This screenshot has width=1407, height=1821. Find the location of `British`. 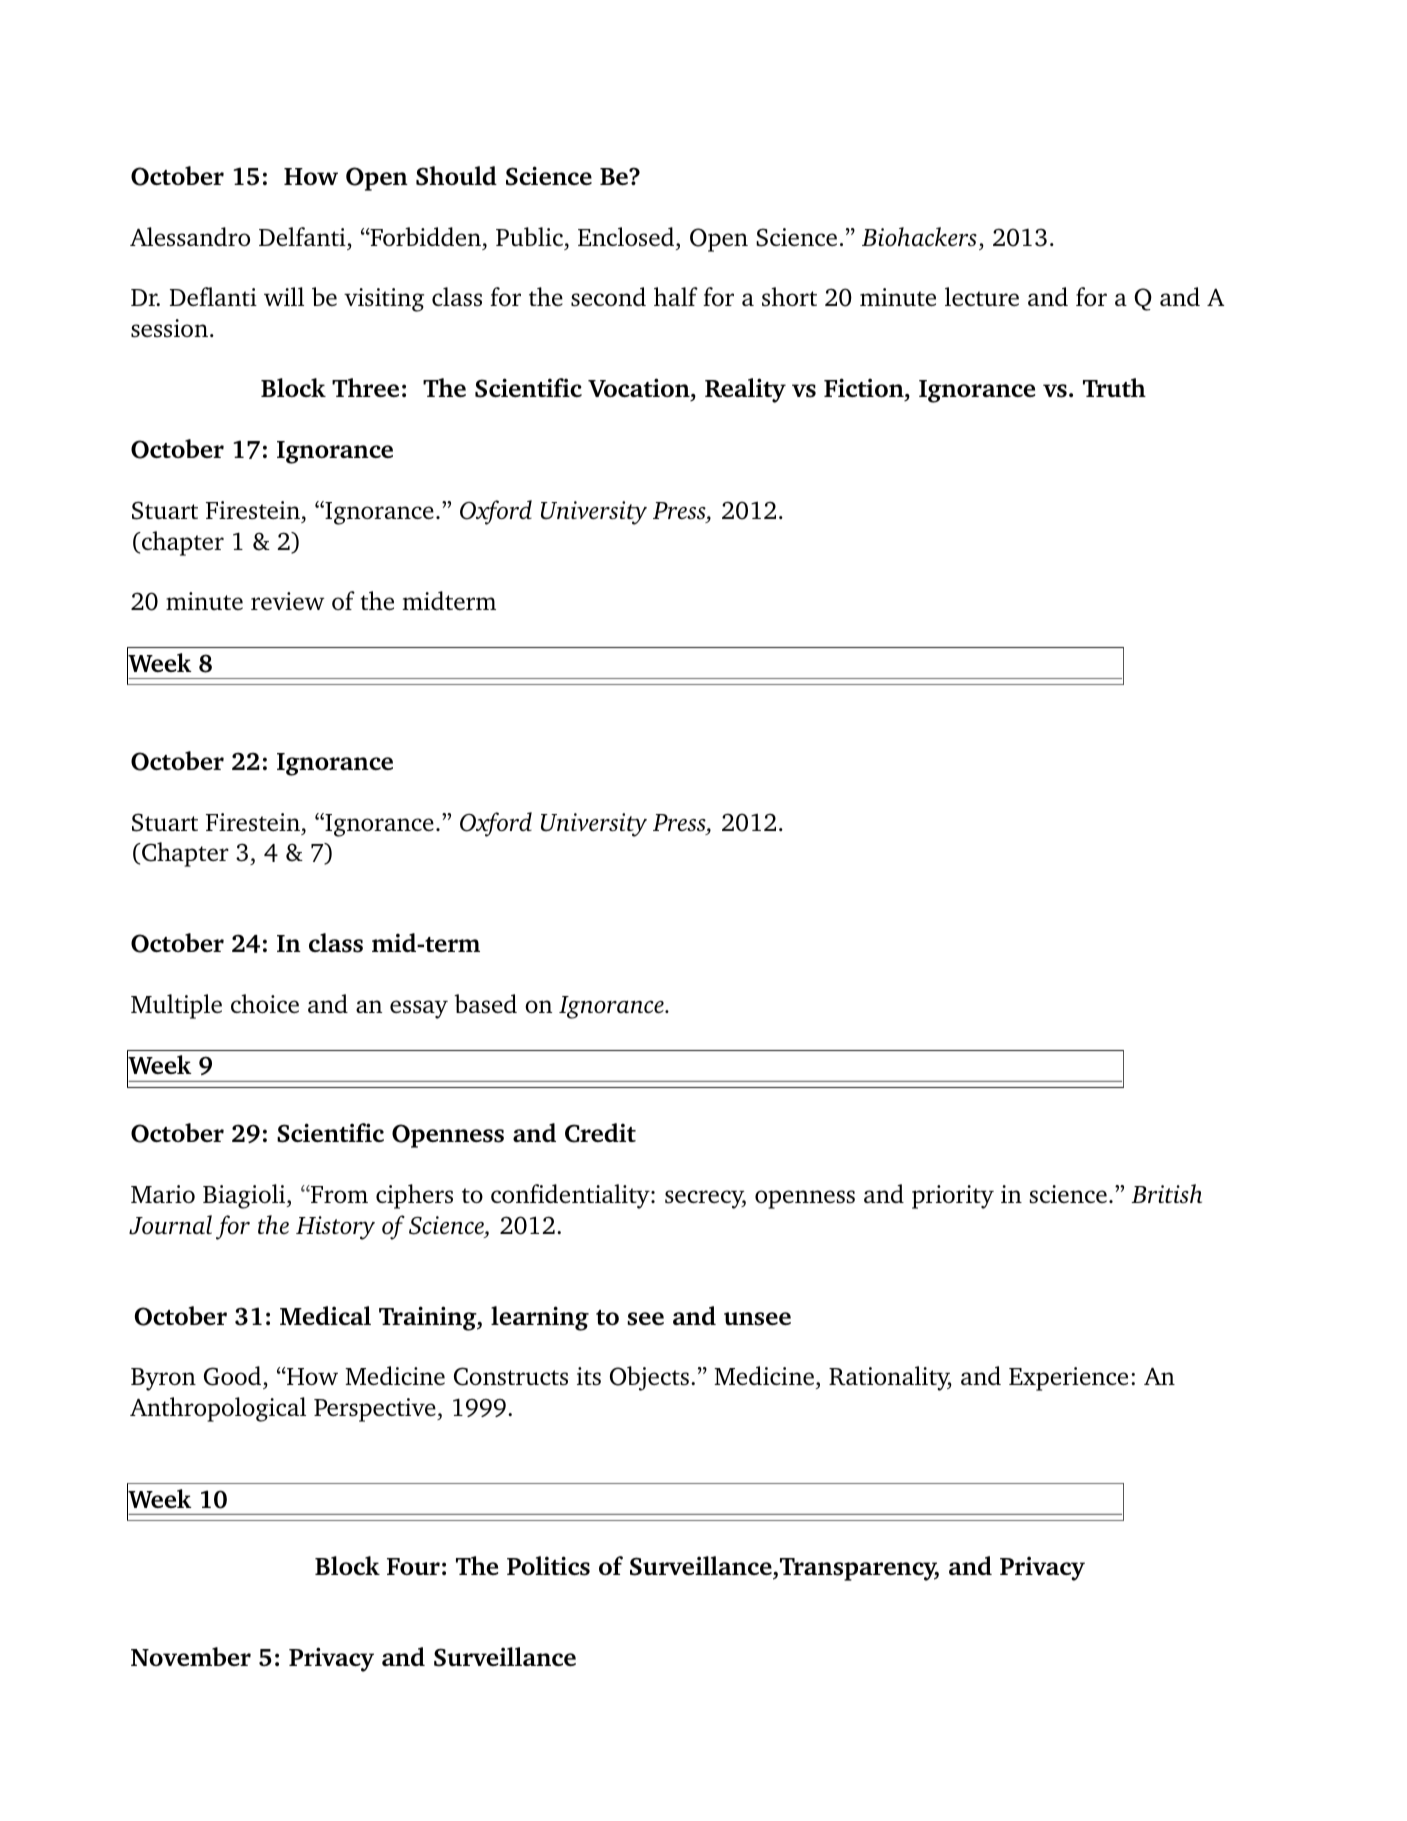

British is located at coordinates (1166, 1193).
